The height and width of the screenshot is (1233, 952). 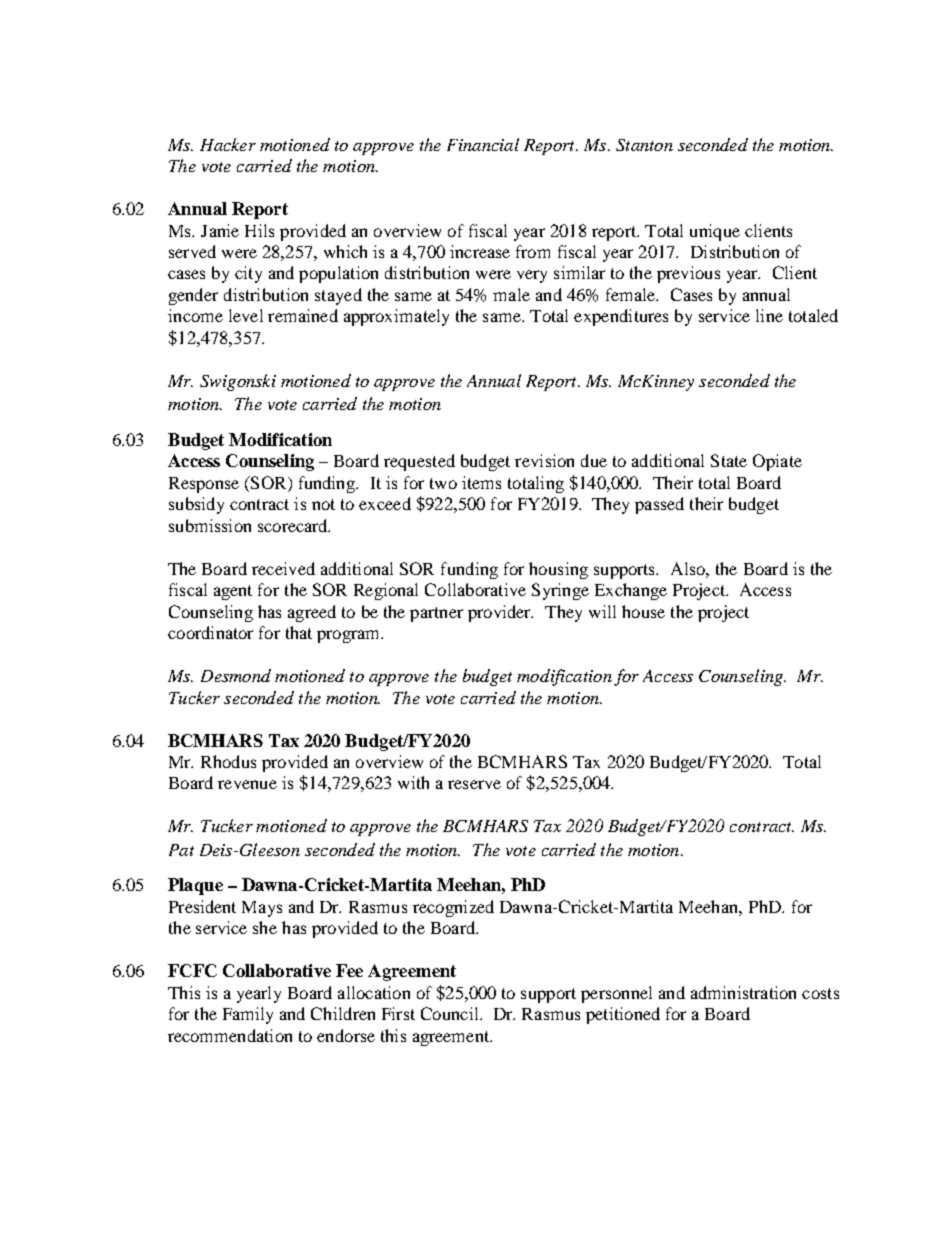 I want to click on Financial, so click(x=483, y=144).
